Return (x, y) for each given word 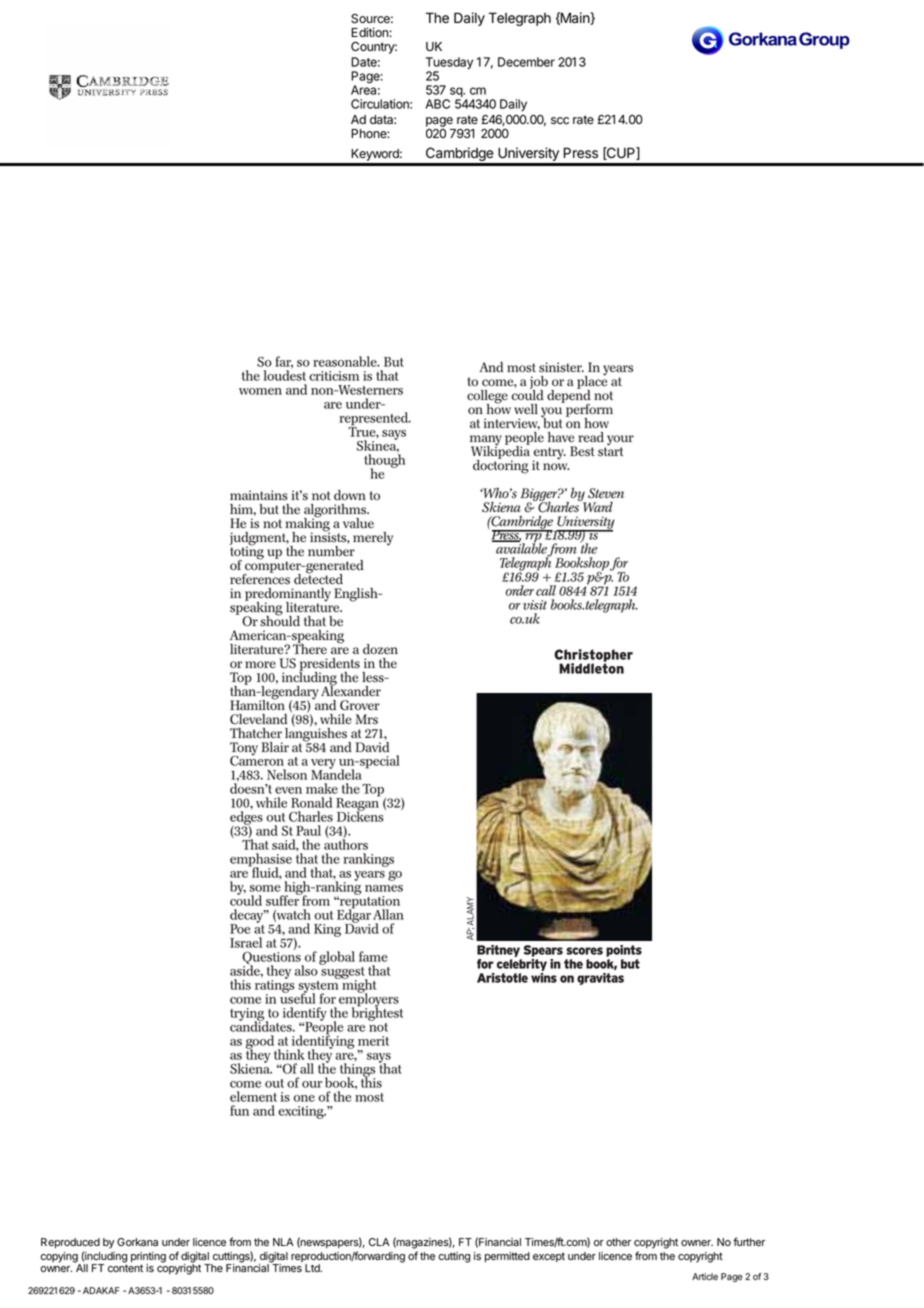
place (592, 382)
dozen (380, 649)
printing (148, 1258)
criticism (334, 376)
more (260, 664)
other (618, 1242)
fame (373, 956)
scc (560, 121)
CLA (379, 1242)
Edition (370, 32)
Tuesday (449, 64)
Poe (240, 929)
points (624, 952)
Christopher (593, 657)
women (260, 391)
